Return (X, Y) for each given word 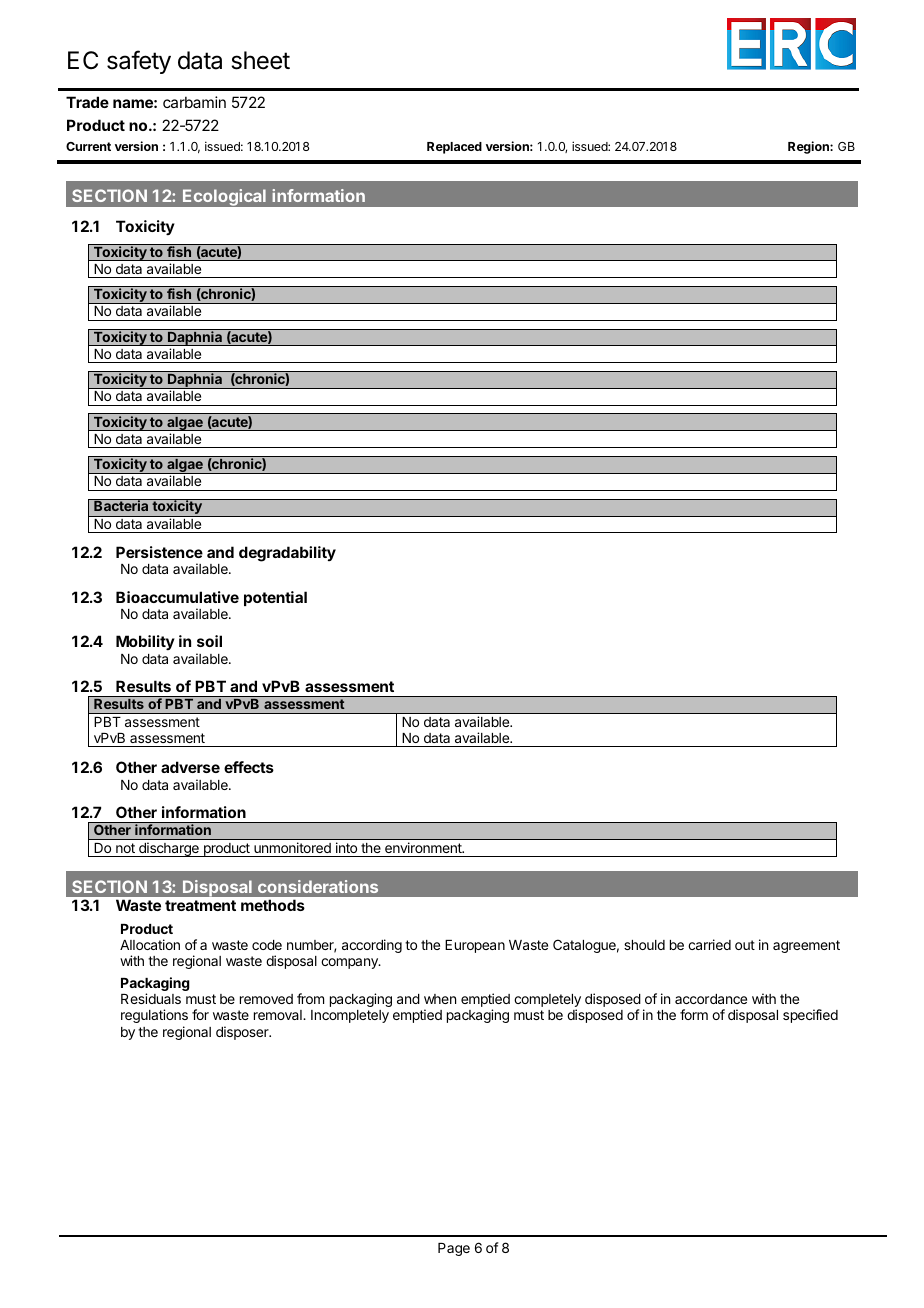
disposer (243, 1033)
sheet (260, 60)
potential (275, 598)
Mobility (145, 642)
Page (454, 1249)
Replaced (454, 148)
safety (139, 62)
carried (709, 944)
